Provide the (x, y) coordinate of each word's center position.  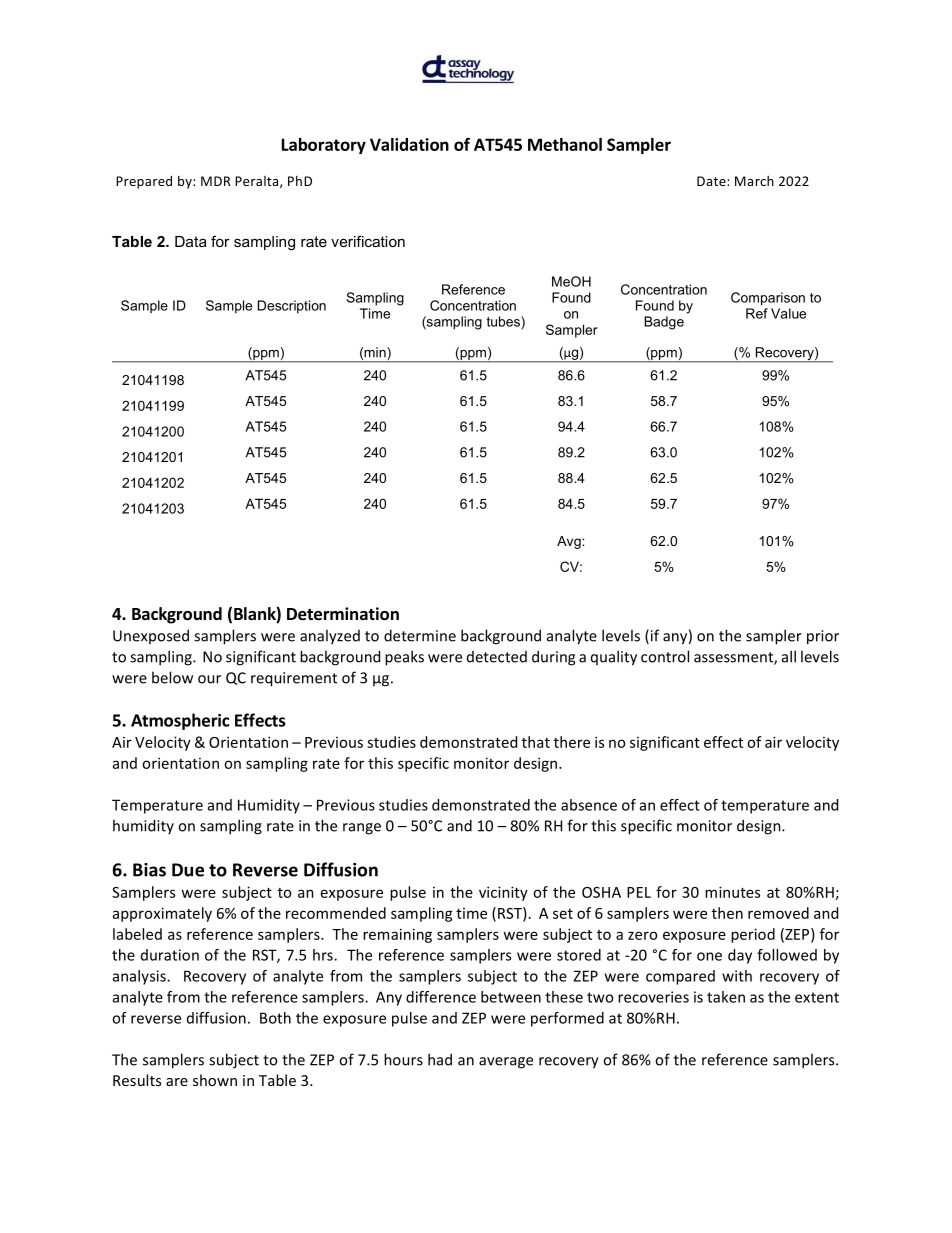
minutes (732, 892)
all (789, 656)
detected (497, 657)
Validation (409, 144)
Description (292, 307)
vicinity (503, 893)
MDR (216, 181)
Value (788, 313)
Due (188, 870)
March (754, 181)
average (506, 1063)
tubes (504, 321)
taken (726, 997)
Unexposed (151, 636)
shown (215, 1080)
